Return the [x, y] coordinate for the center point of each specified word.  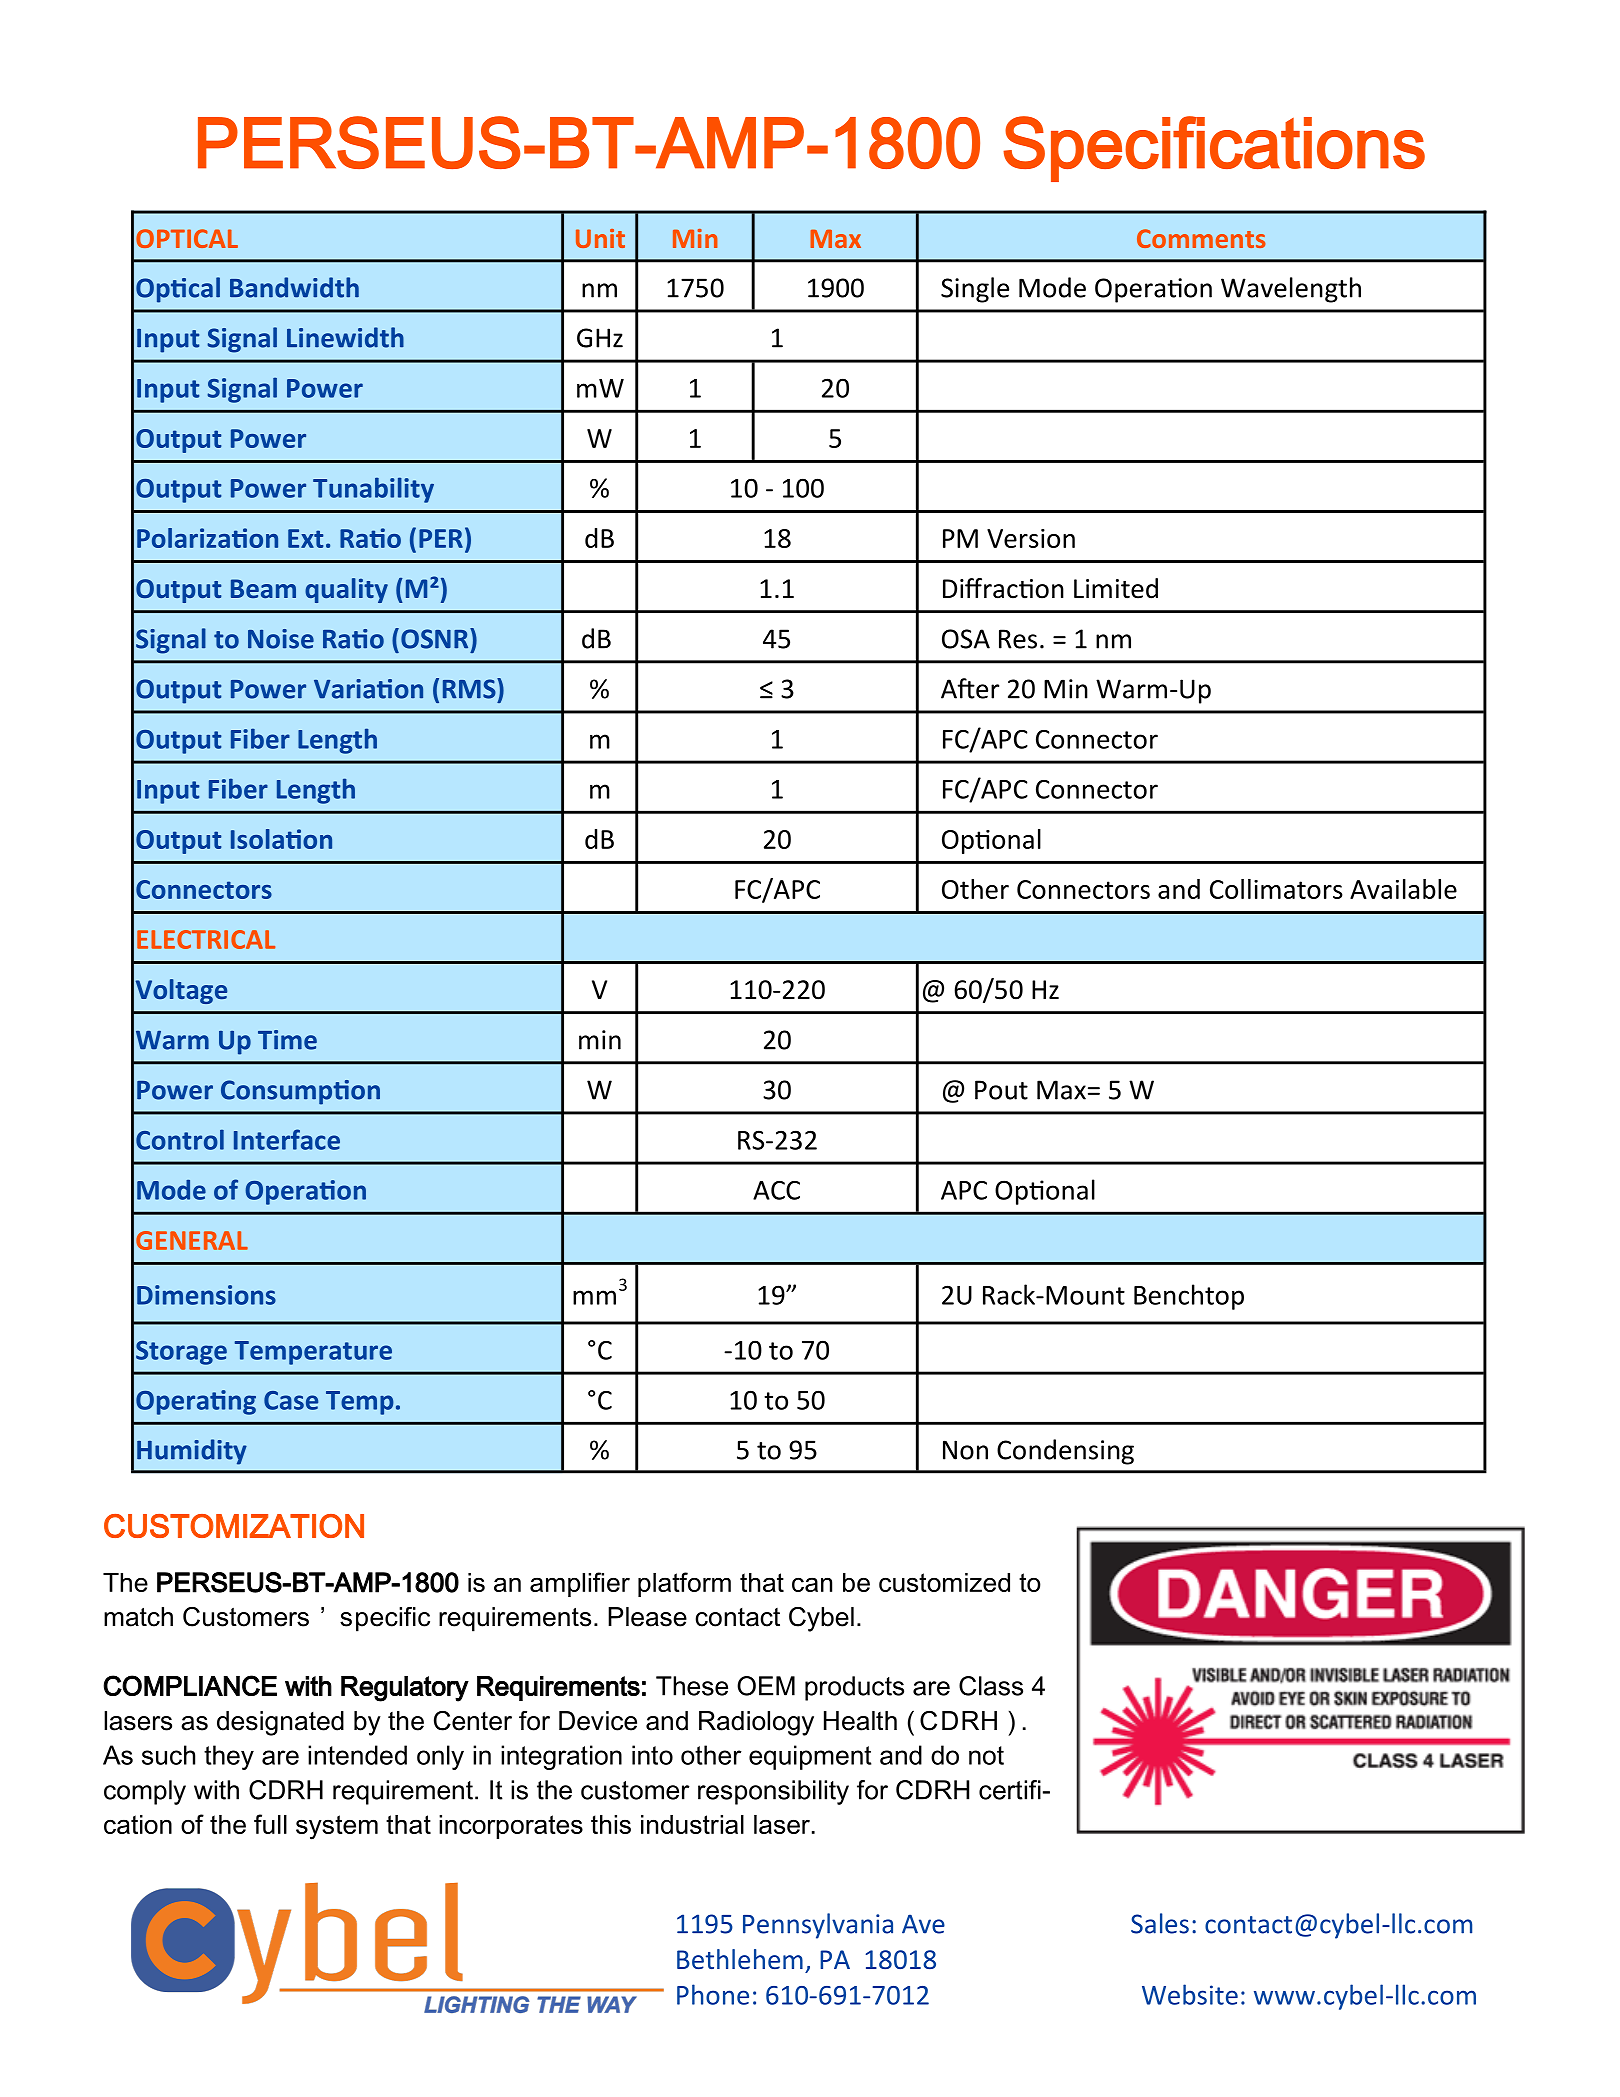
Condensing [1065, 1452]
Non [965, 1450]
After [970, 688]
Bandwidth [294, 287]
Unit [600, 238]
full [270, 1824]
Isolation [281, 839]
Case [291, 1400]
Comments [1201, 238]
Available [1403, 889]
